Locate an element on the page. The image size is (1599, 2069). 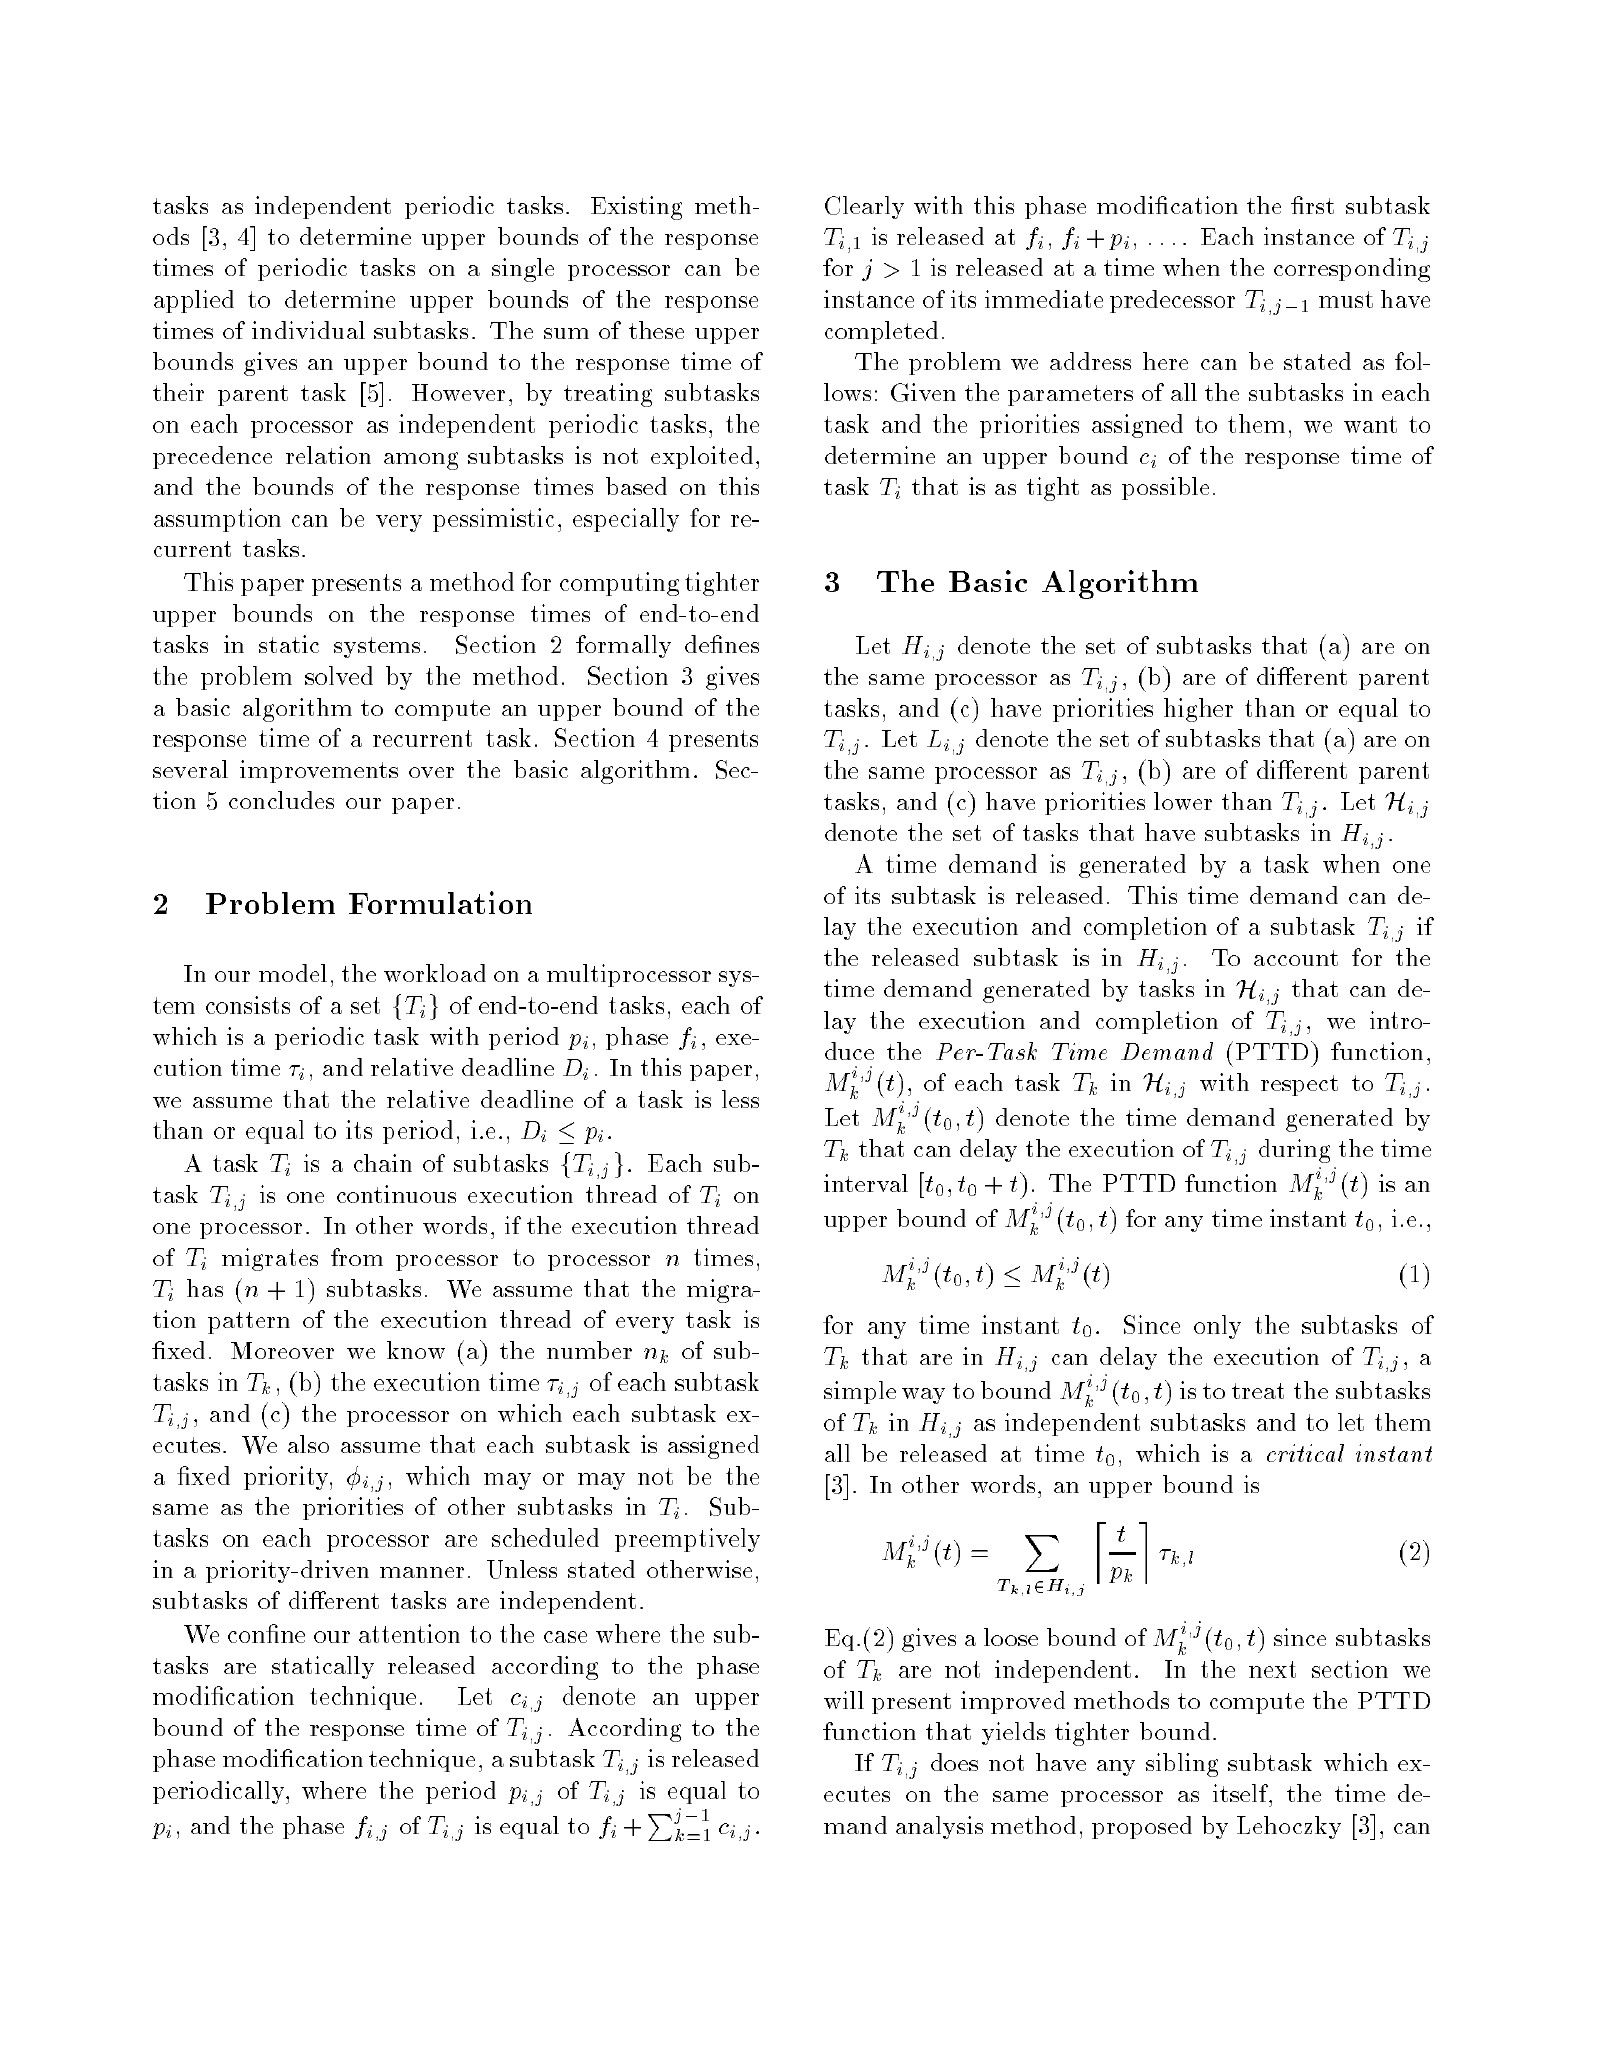
predecessor is located at coordinates (1172, 301).
